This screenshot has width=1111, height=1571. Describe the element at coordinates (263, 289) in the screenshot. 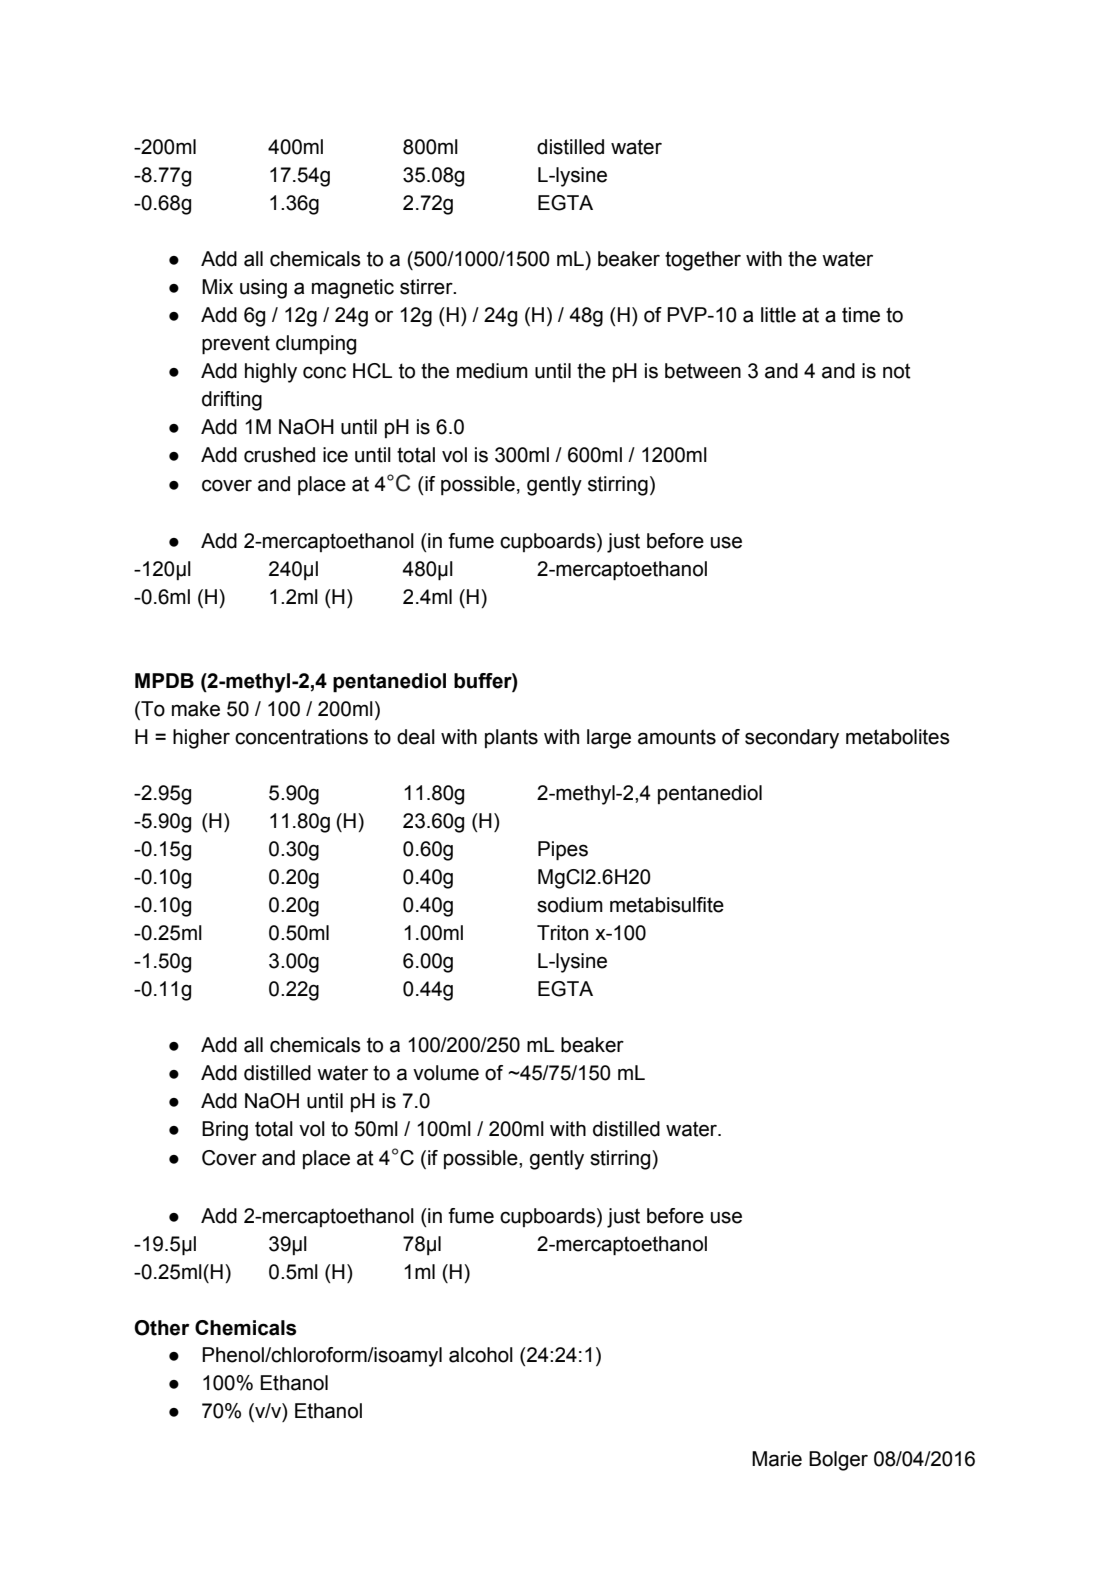

I see `using` at that location.
